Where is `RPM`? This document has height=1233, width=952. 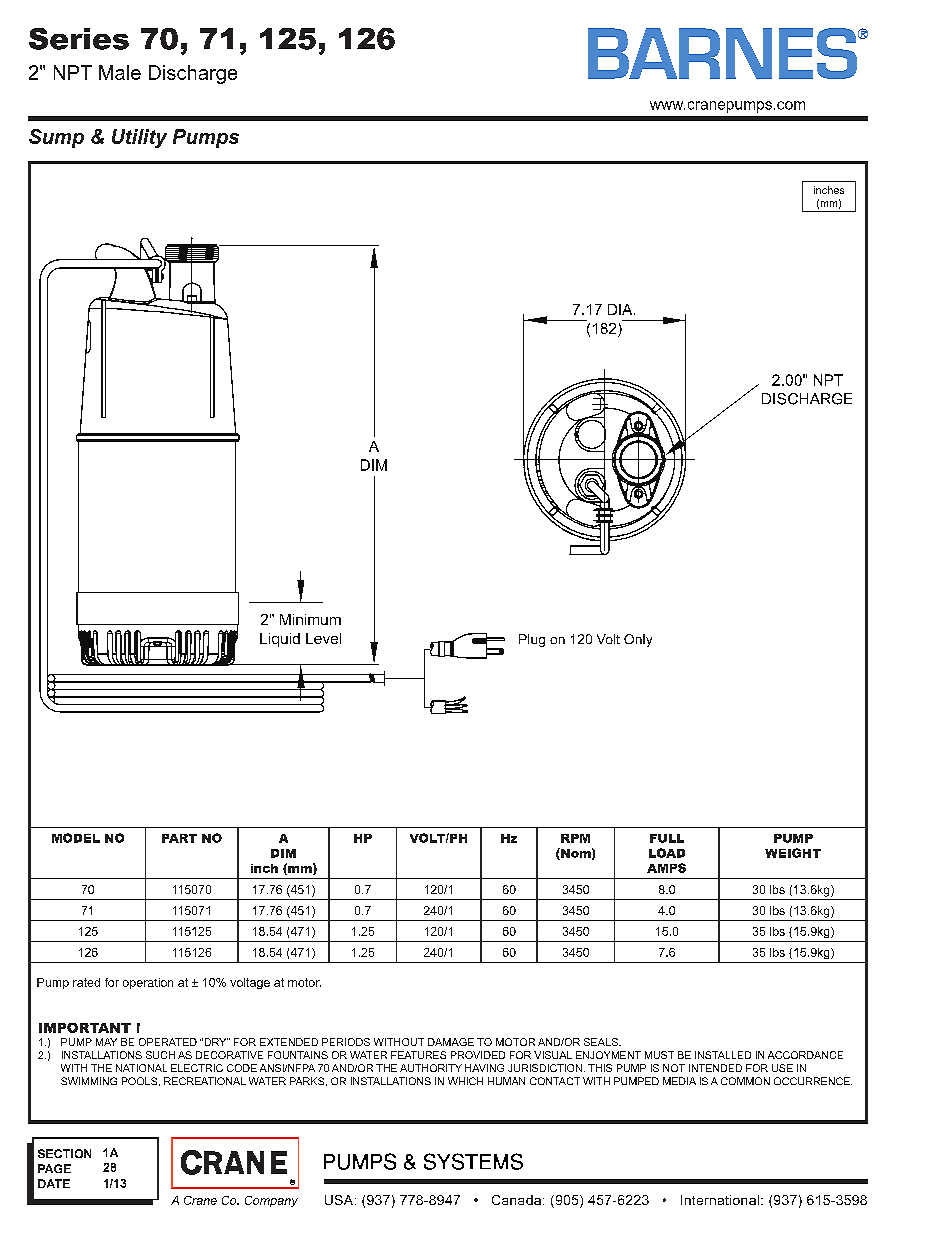 RPM is located at coordinates (575, 838).
